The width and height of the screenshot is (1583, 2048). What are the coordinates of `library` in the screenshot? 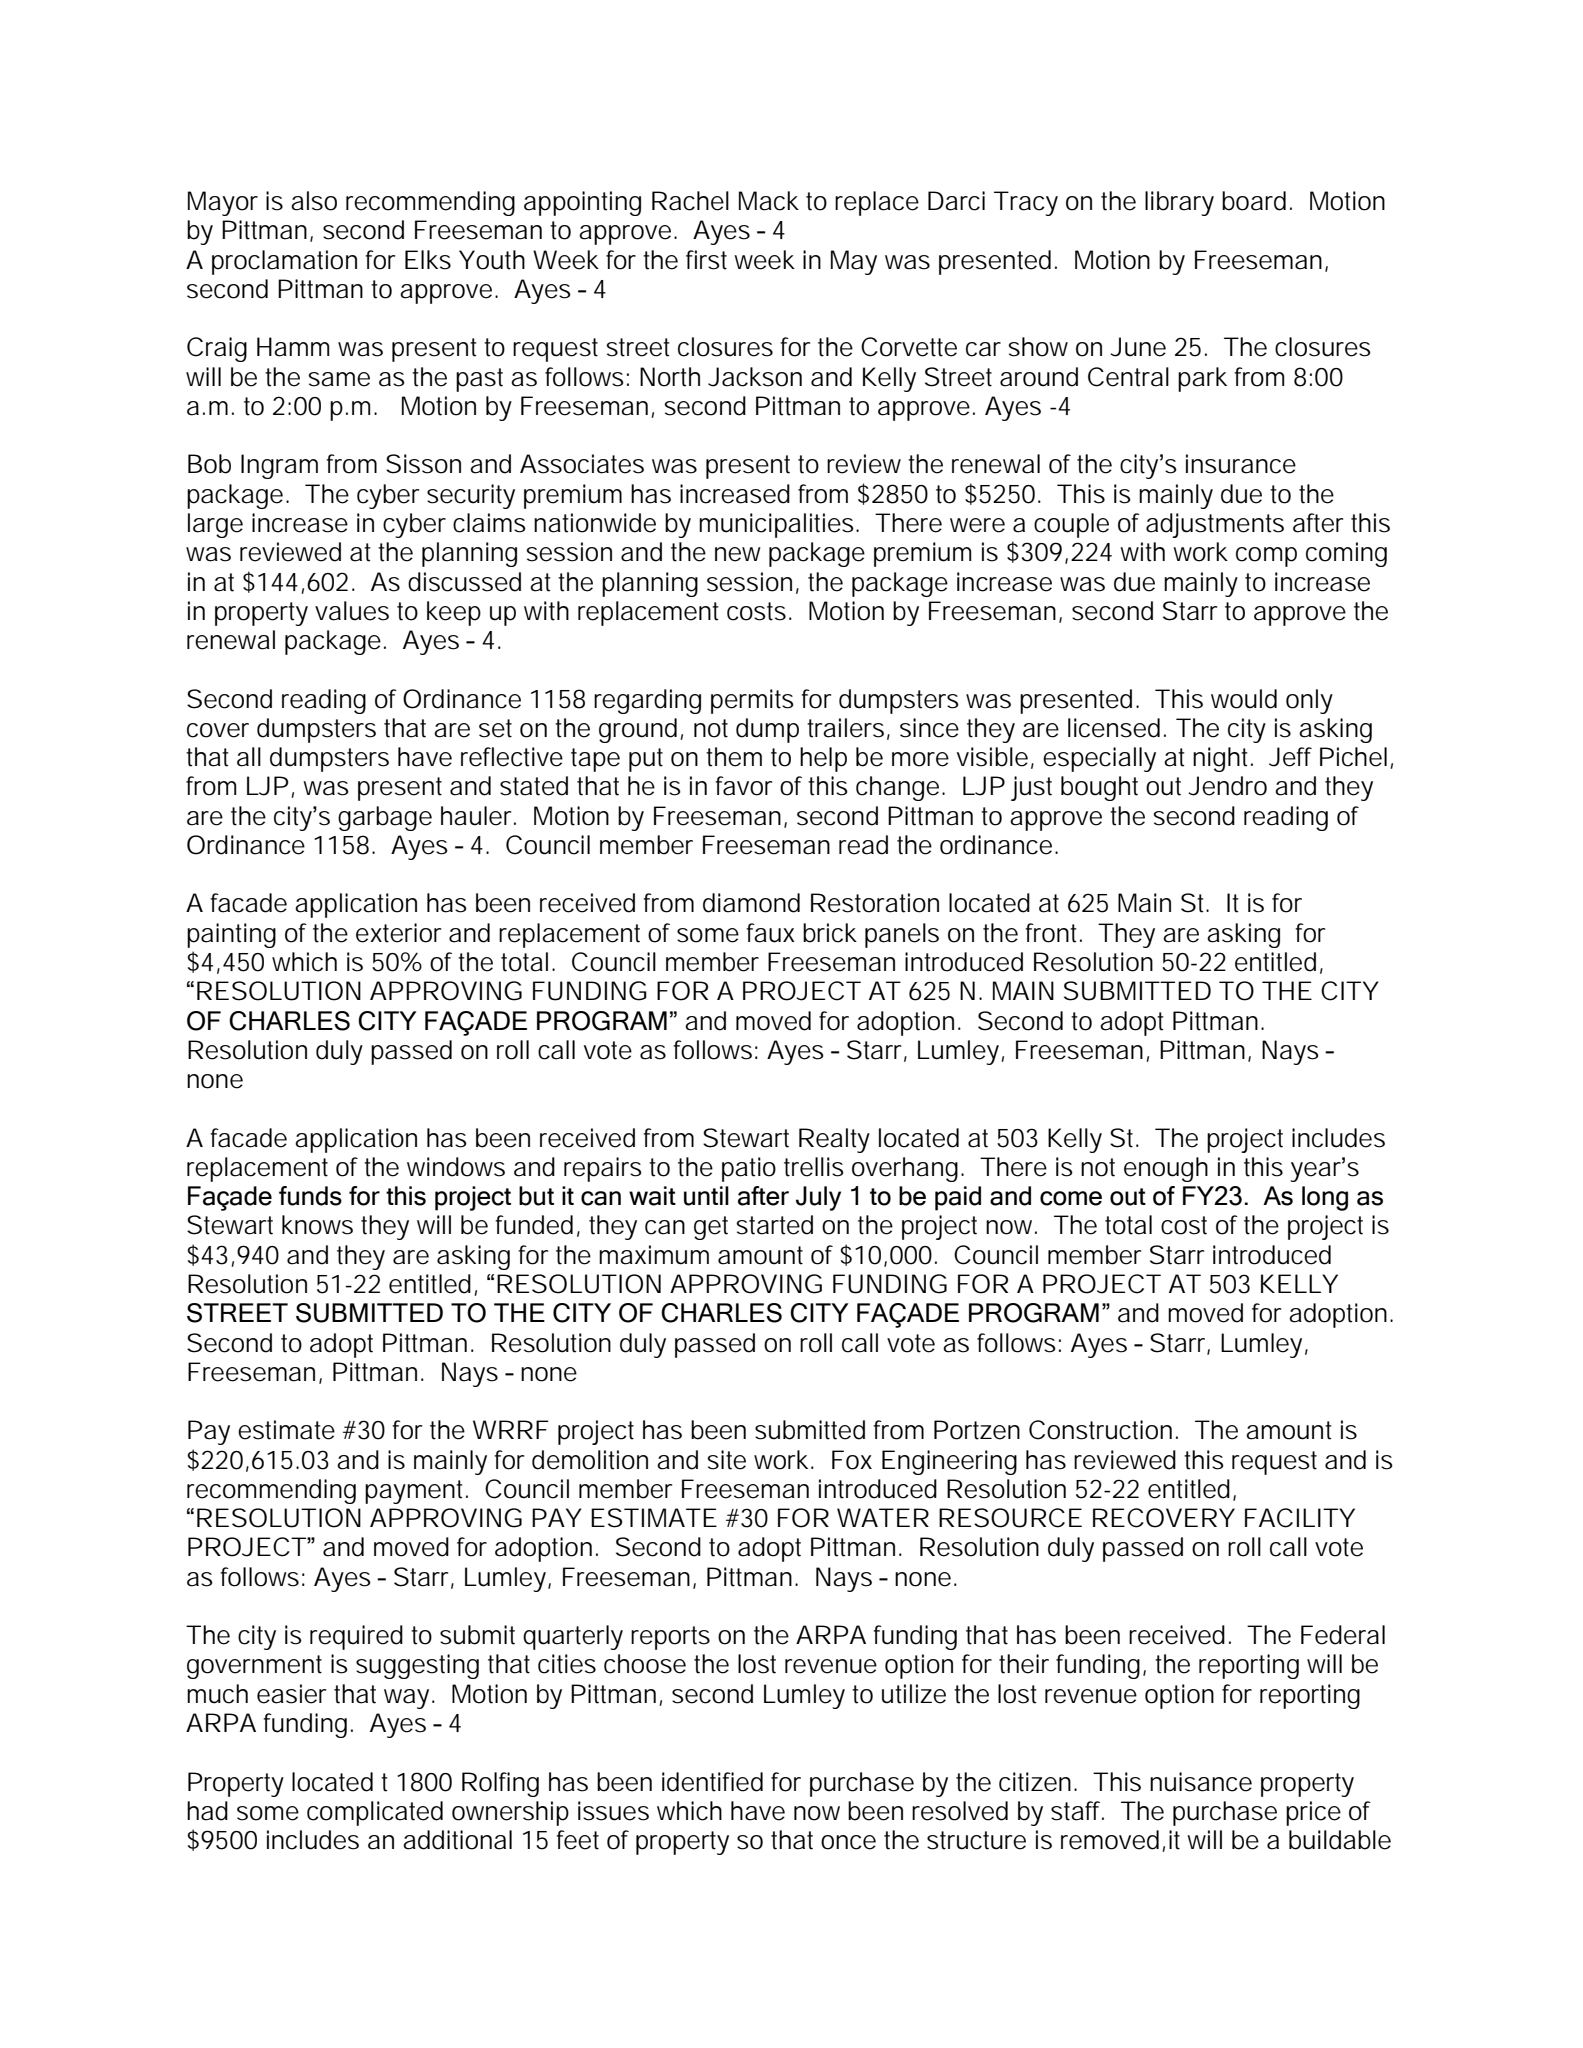 It's located at (1179, 203).
